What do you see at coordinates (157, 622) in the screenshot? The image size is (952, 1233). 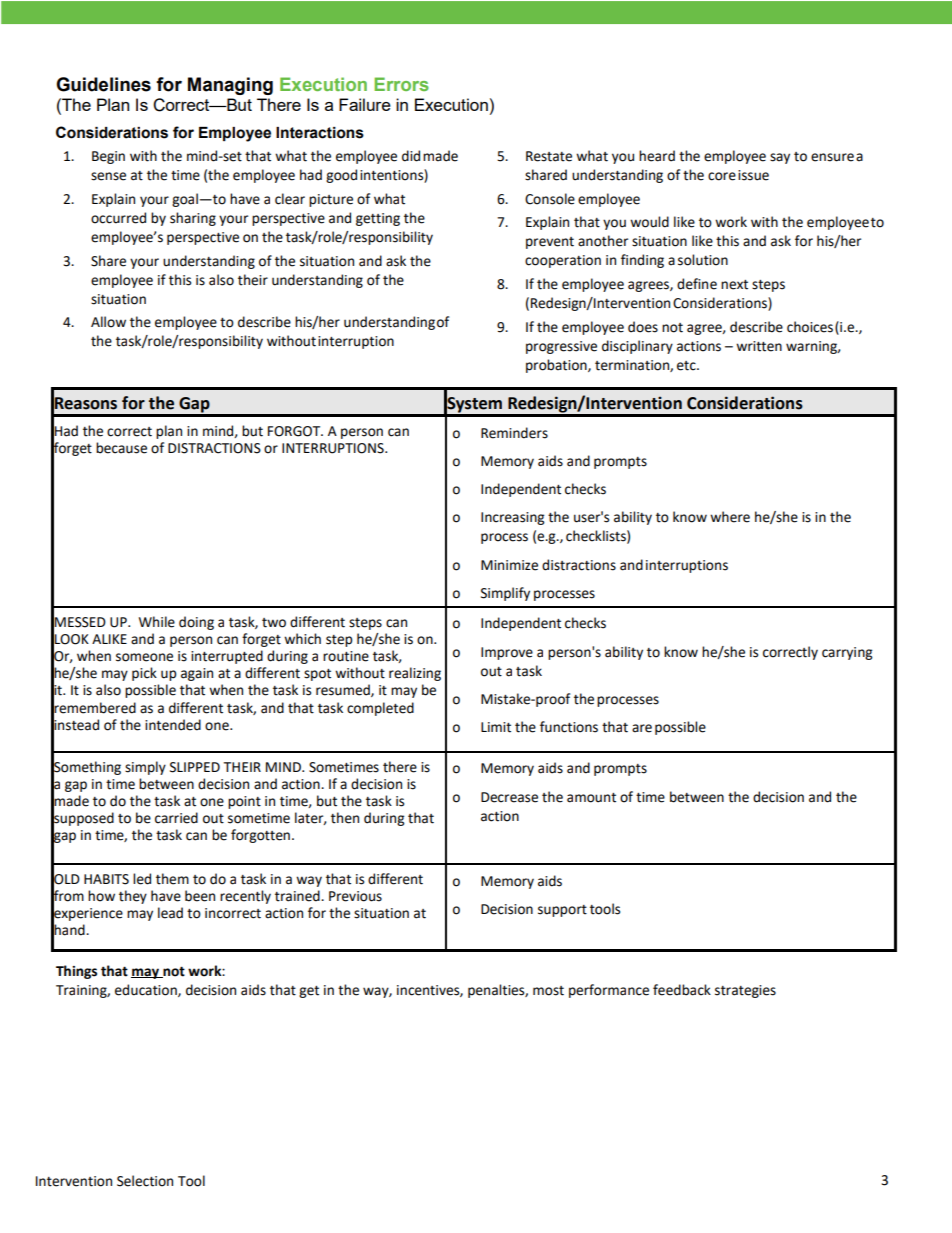 I see `While` at bounding box center [157, 622].
